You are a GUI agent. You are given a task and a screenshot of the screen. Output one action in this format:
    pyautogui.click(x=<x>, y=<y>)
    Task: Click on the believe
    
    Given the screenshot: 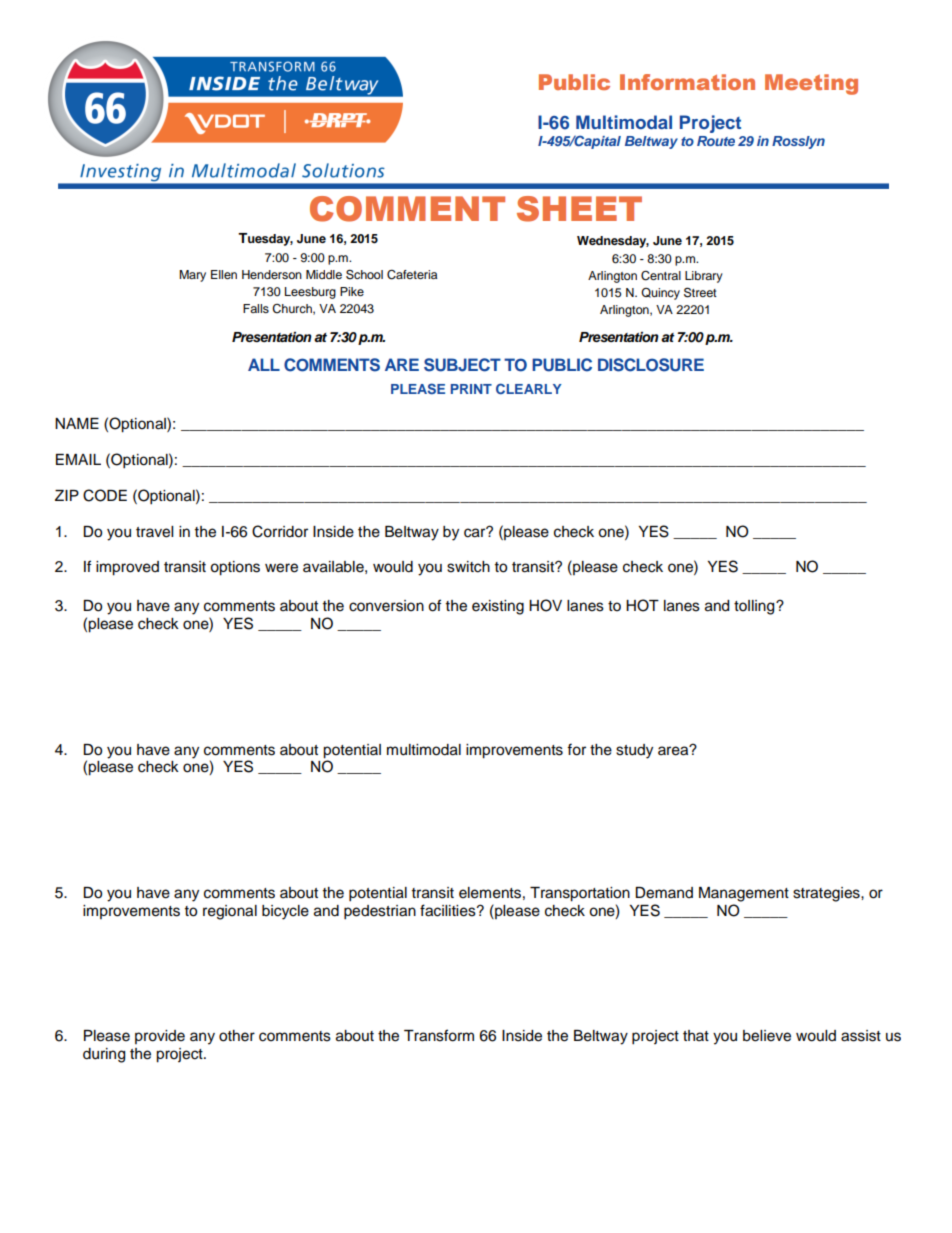 What is the action you would take?
    pyautogui.click(x=767, y=1036)
